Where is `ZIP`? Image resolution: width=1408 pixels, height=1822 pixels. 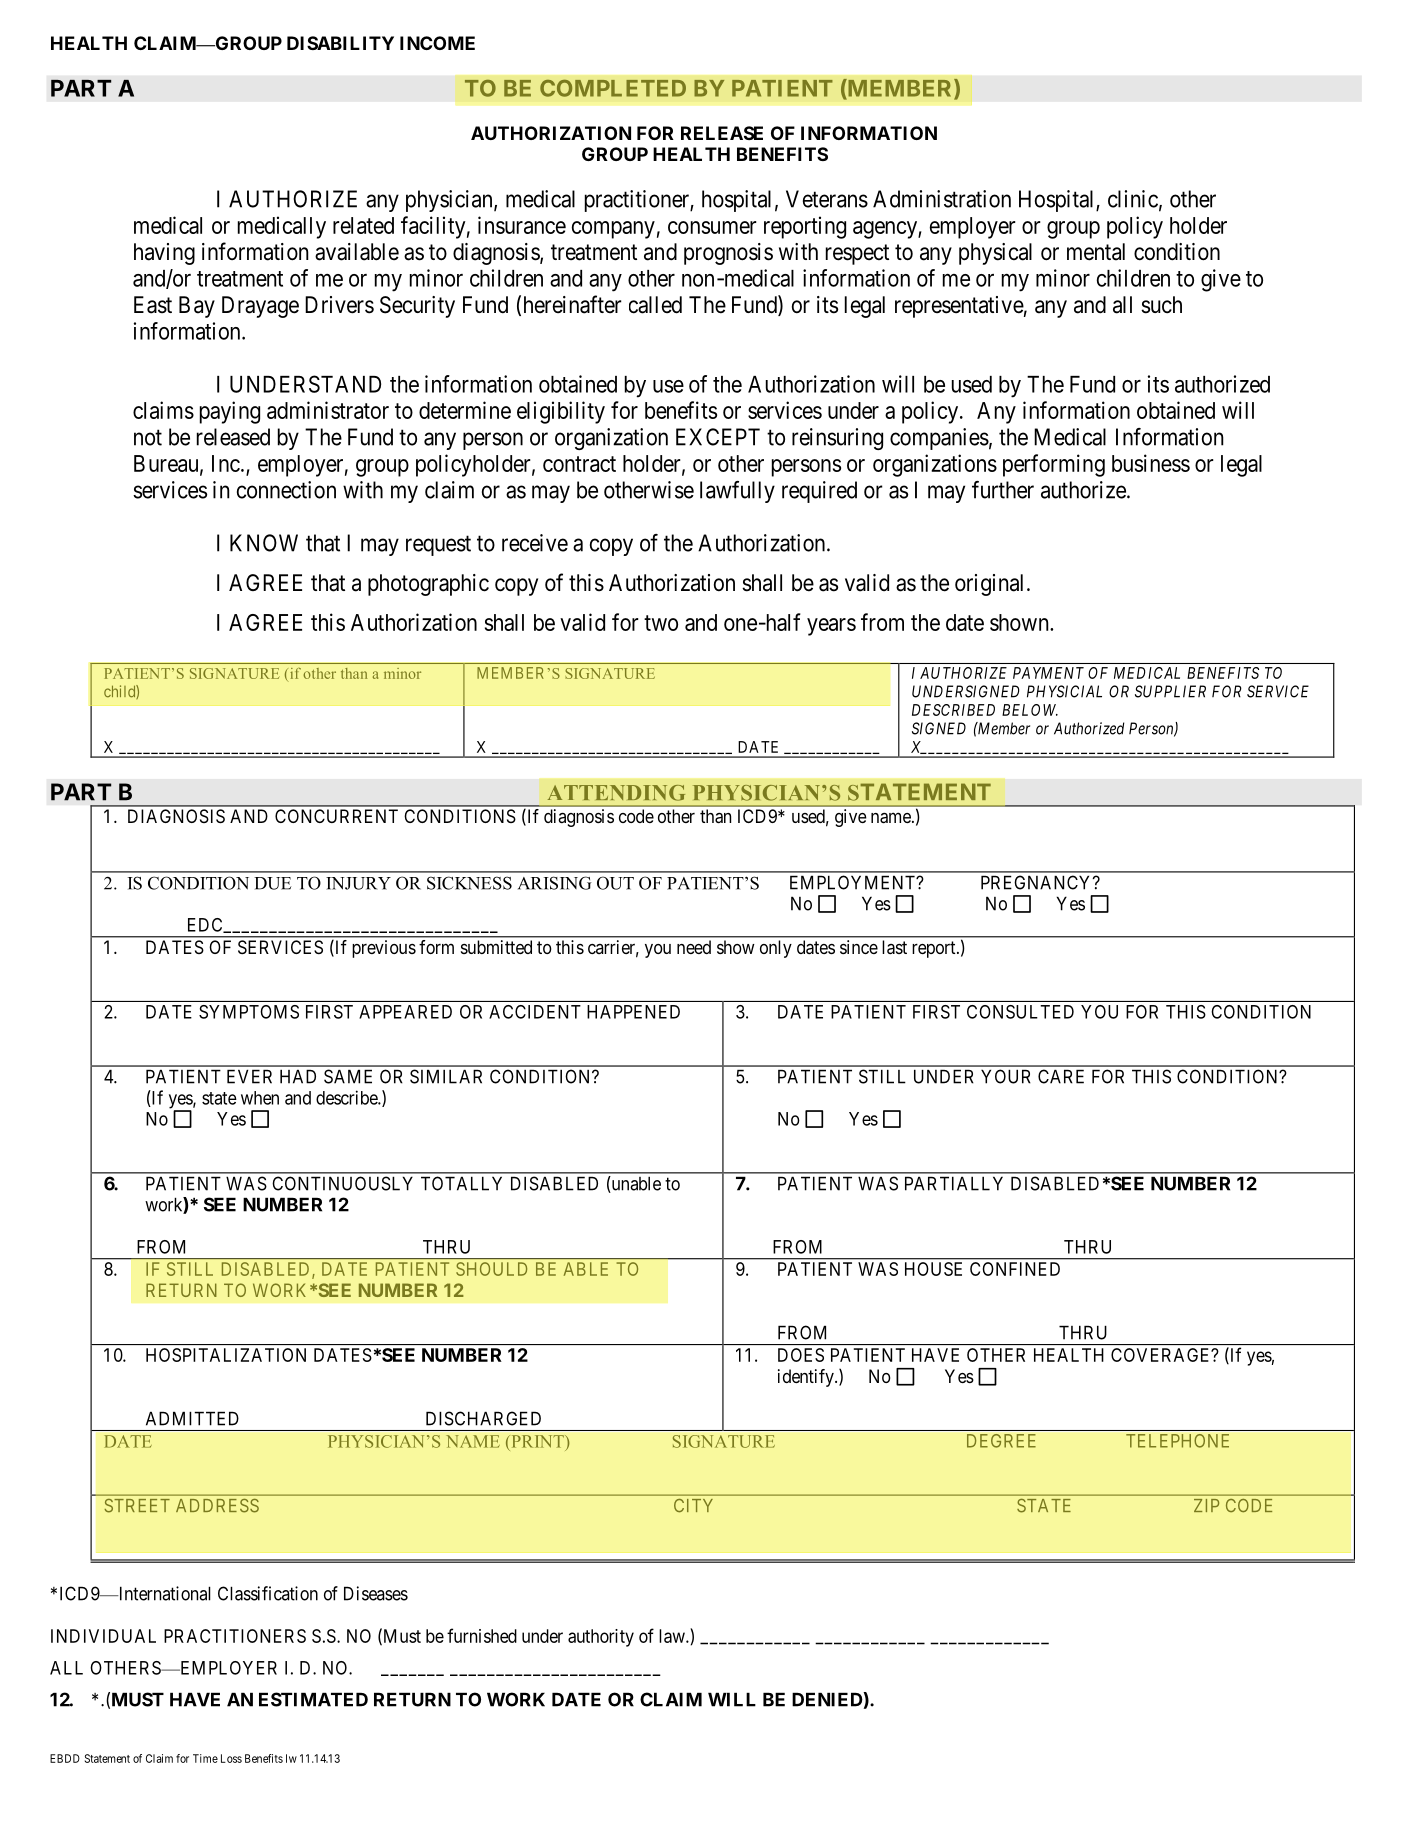
ZIP is located at coordinates (1206, 1505).
